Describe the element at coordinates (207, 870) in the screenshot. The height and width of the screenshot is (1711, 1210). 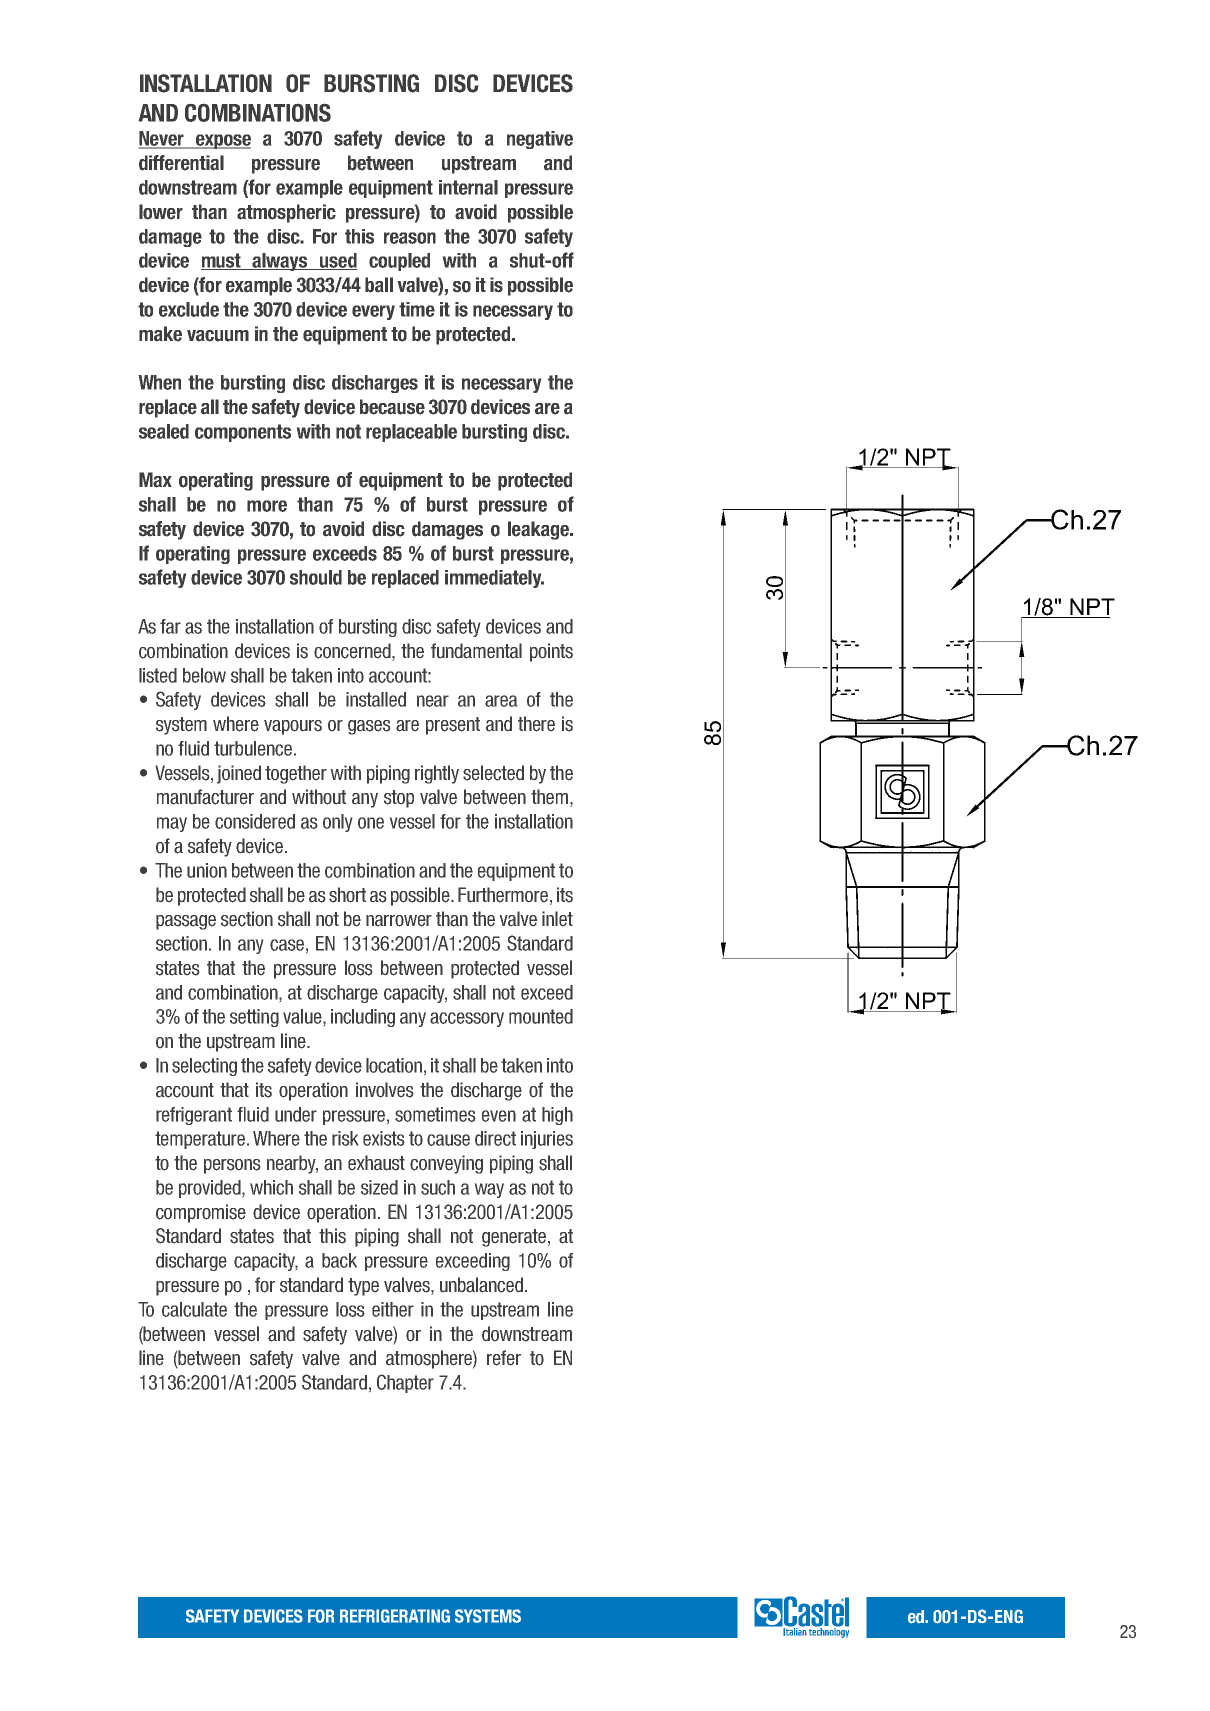
I see `union` at that location.
